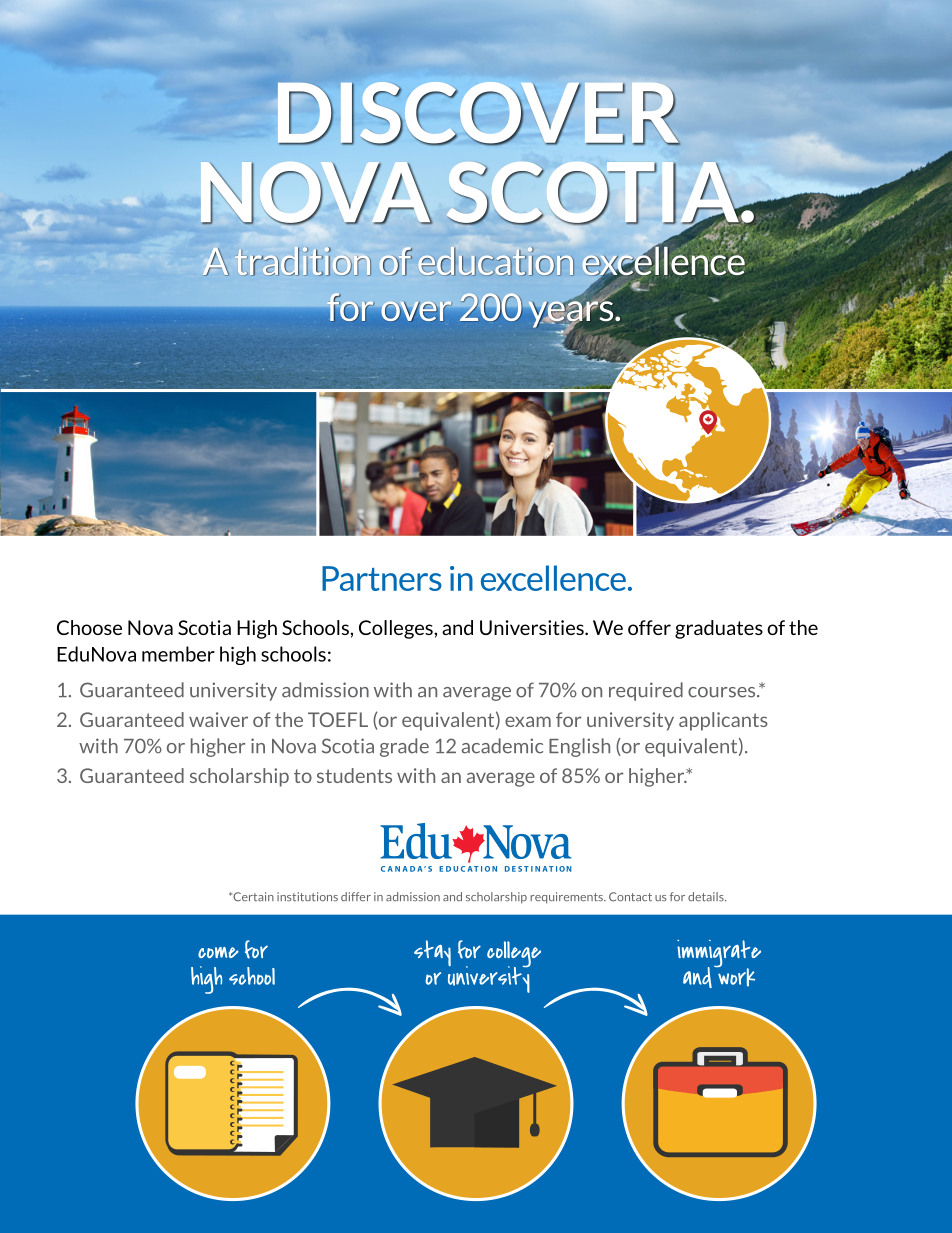  What do you see at coordinates (178, 654) in the document?
I see `member` at bounding box center [178, 654].
